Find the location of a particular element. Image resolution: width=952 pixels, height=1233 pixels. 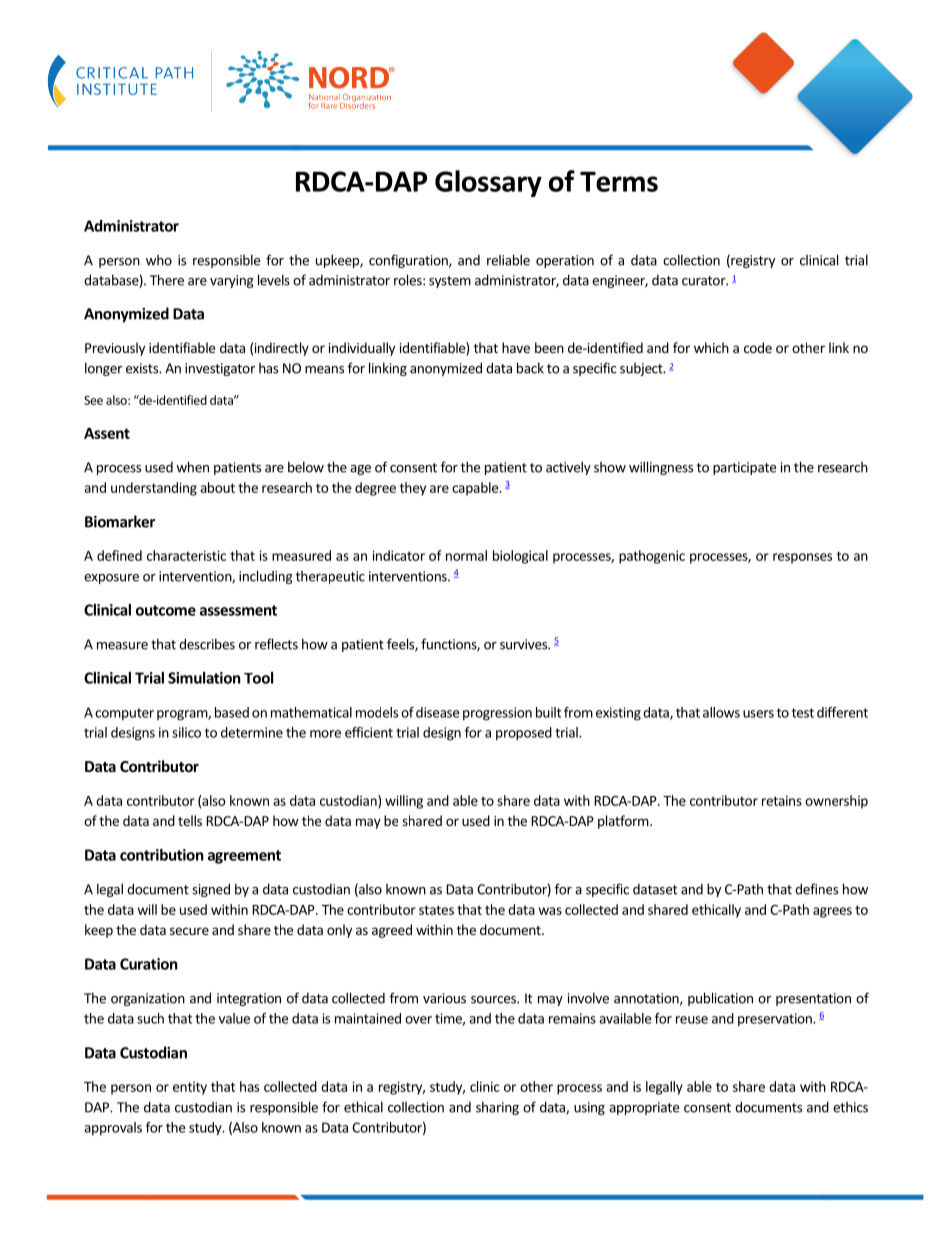

ethics is located at coordinates (850, 1107).
